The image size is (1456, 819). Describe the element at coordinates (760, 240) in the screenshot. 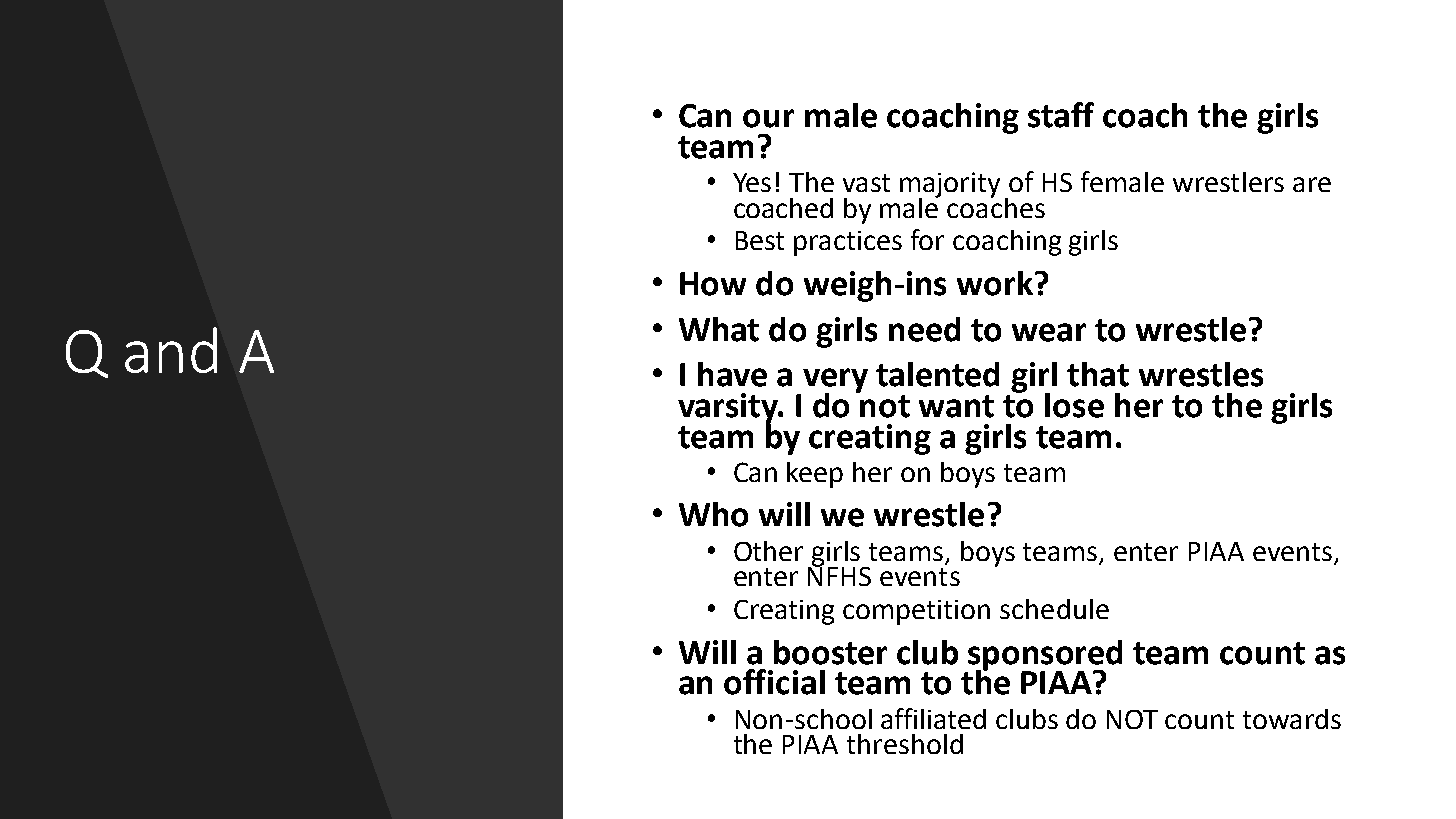

I see `Best` at that location.
